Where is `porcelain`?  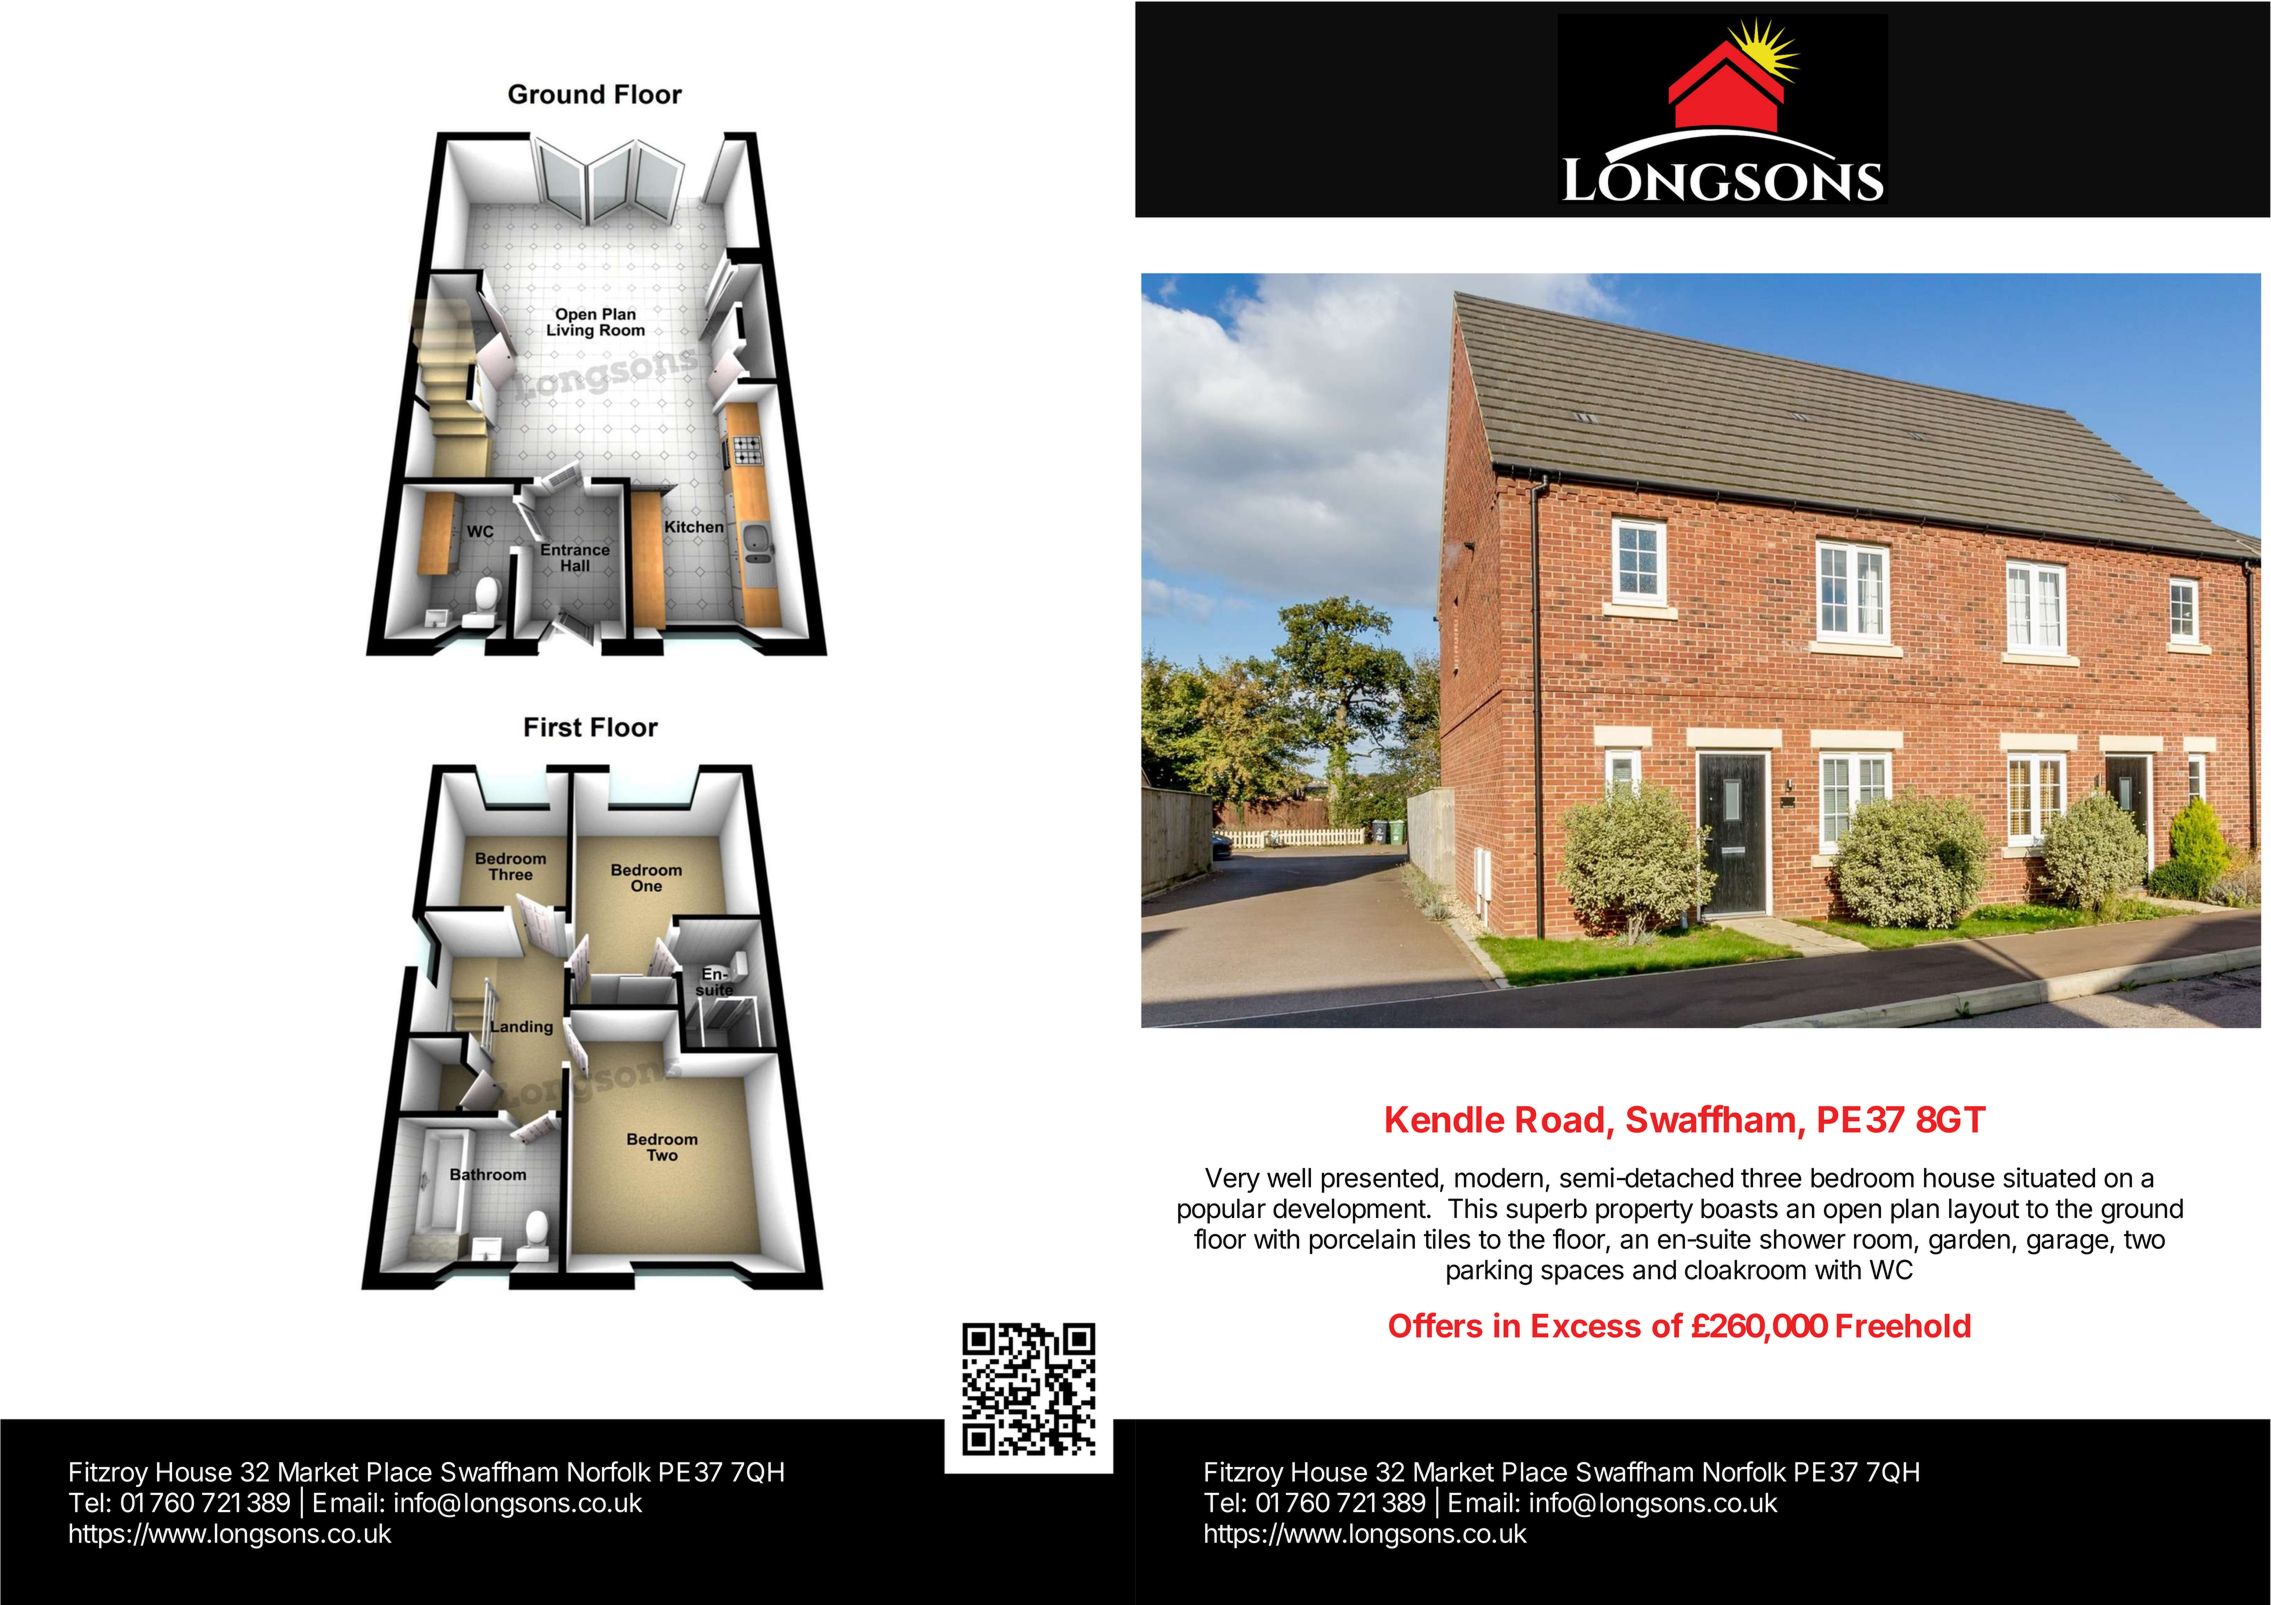
porcelain is located at coordinates (1362, 1241).
